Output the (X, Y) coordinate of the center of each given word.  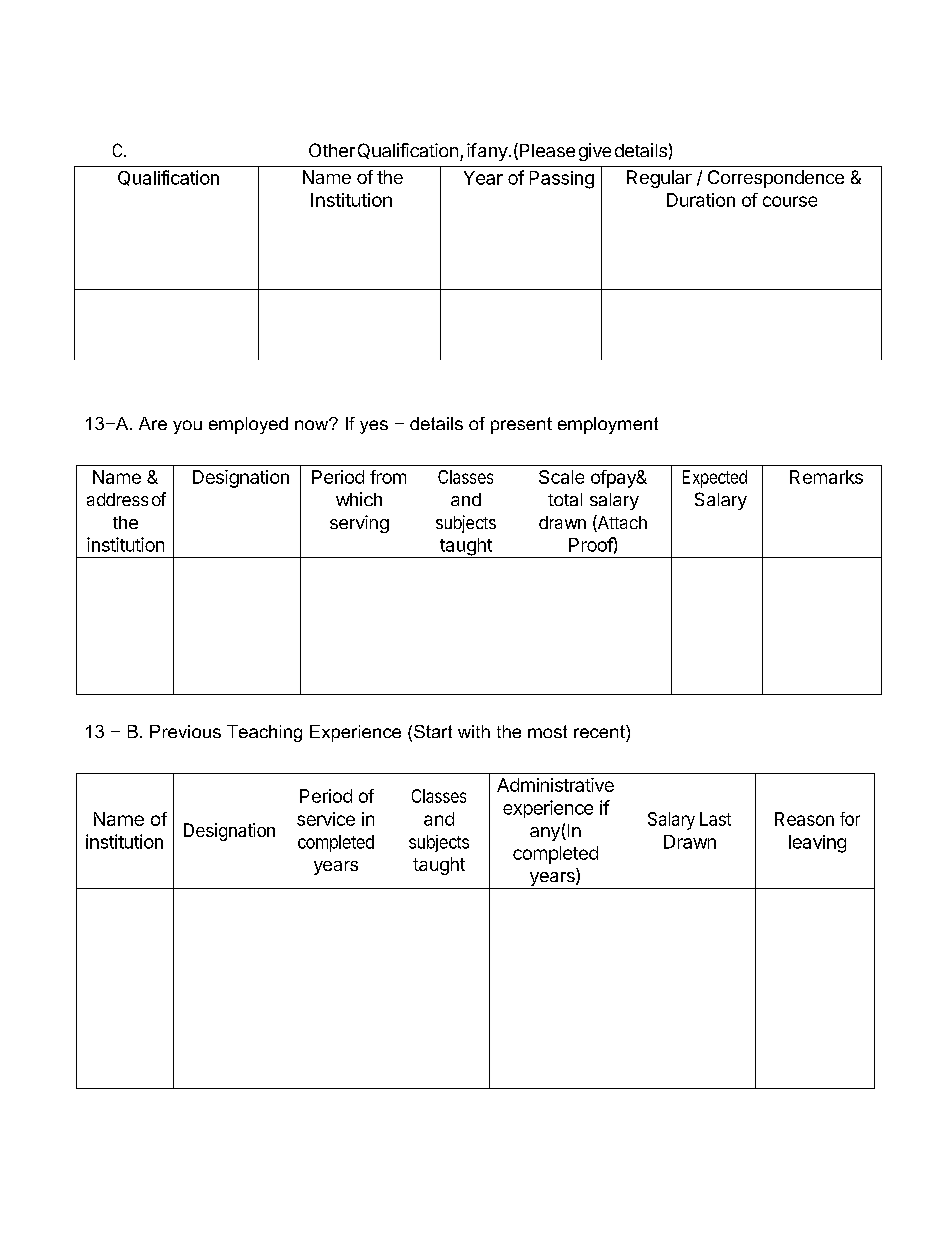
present (521, 425)
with (474, 731)
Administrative (555, 785)
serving (359, 524)
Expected (715, 479)
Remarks (826, 477)
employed (248, 425)
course (790, 201)
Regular (659, 179)
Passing (562, 180)
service (326, 819)
